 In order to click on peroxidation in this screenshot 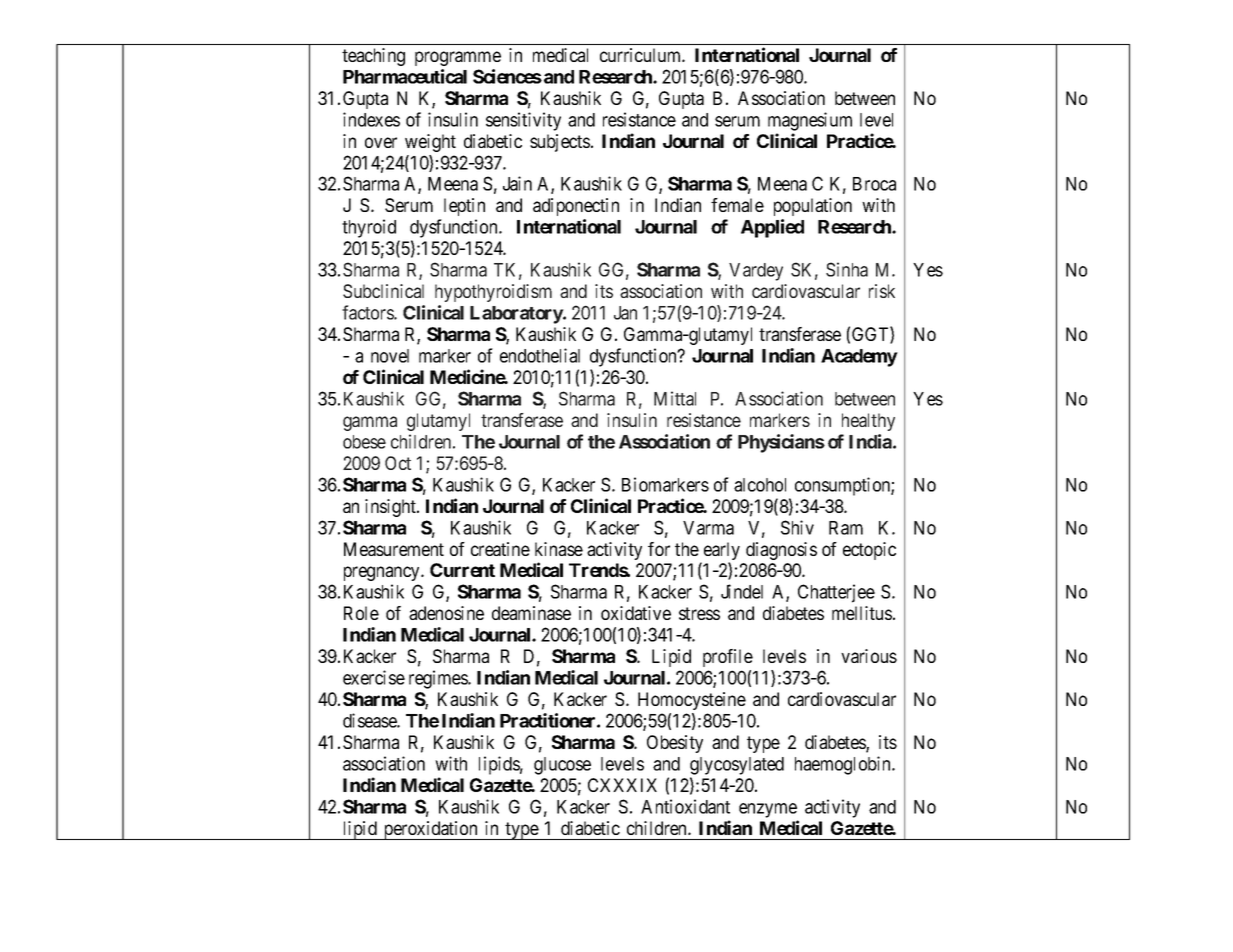, I will do `click(430, 830)`.
